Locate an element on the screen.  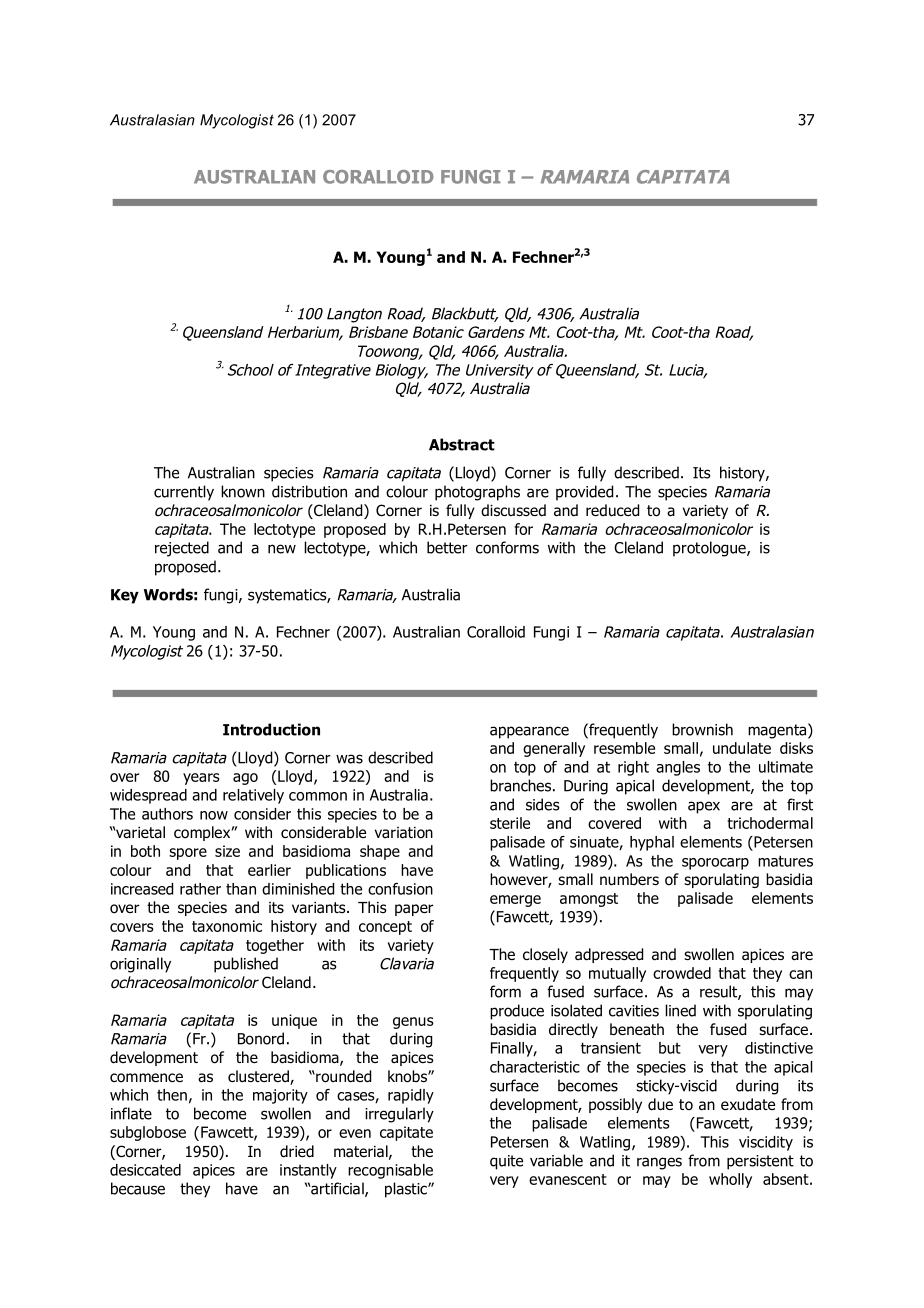
brownish is located at coordinates (702, 729).
